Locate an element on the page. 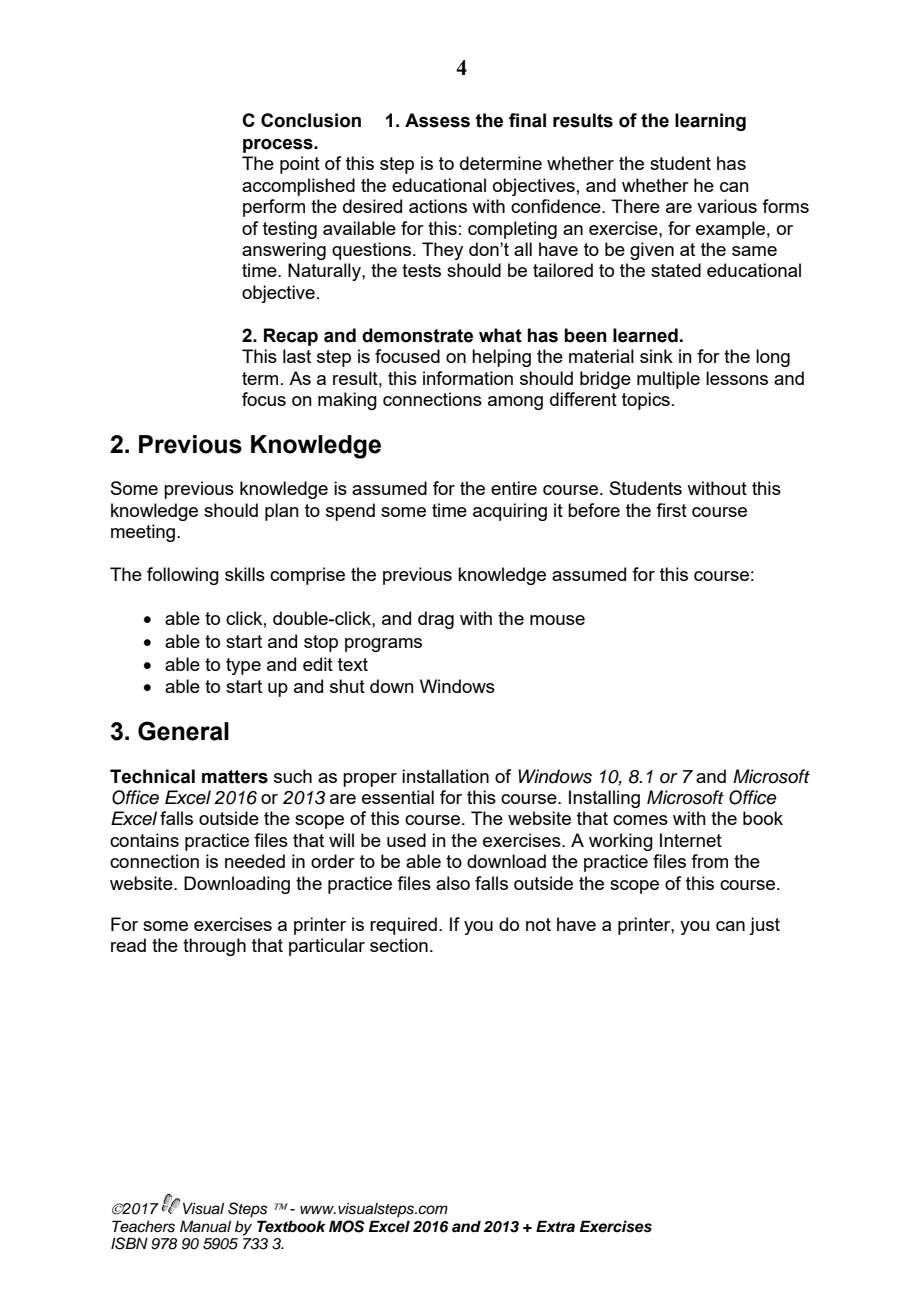  Recap is located at coordinates (291, 337).
